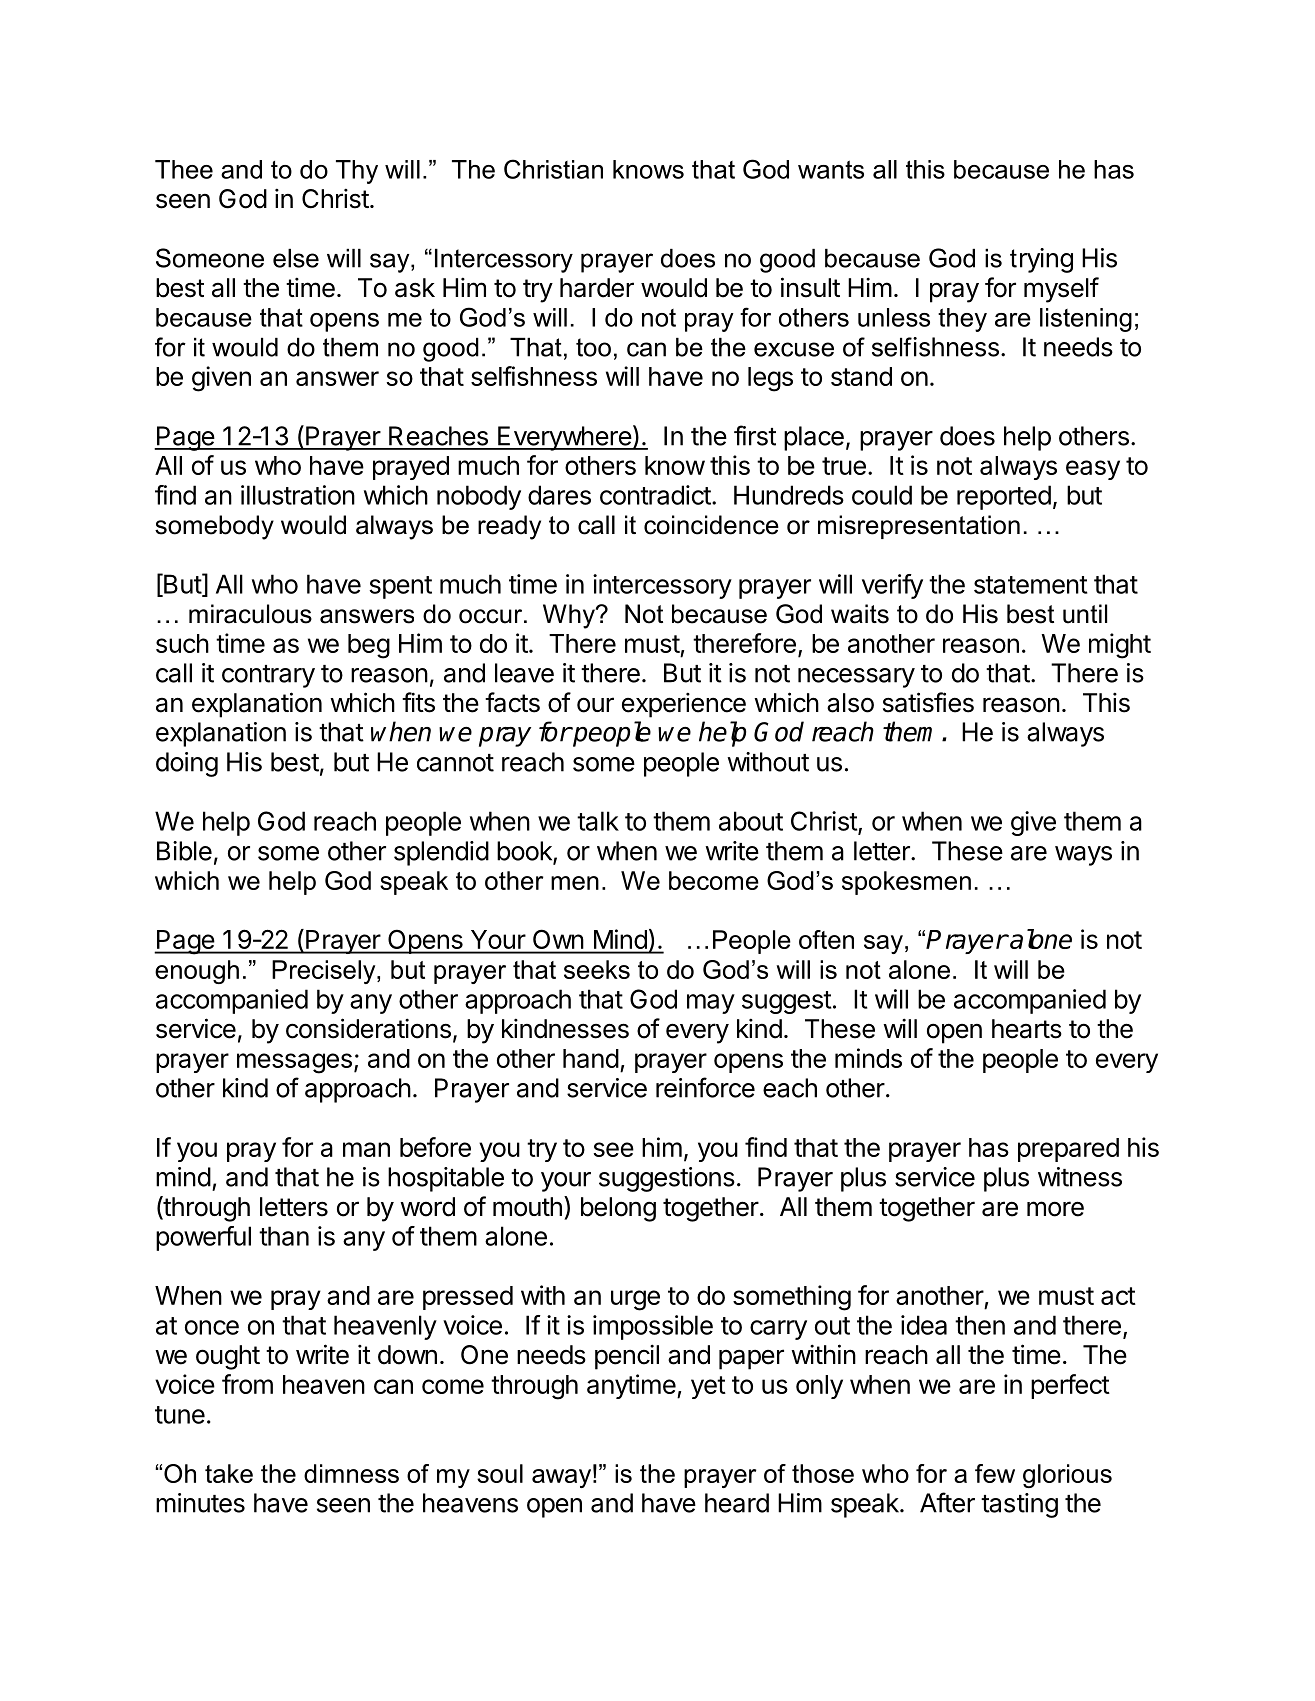 This document has height=1701, width=1315. Describe the element at coordinates (351, 1473) in the document. I see `dimness` at that location.
